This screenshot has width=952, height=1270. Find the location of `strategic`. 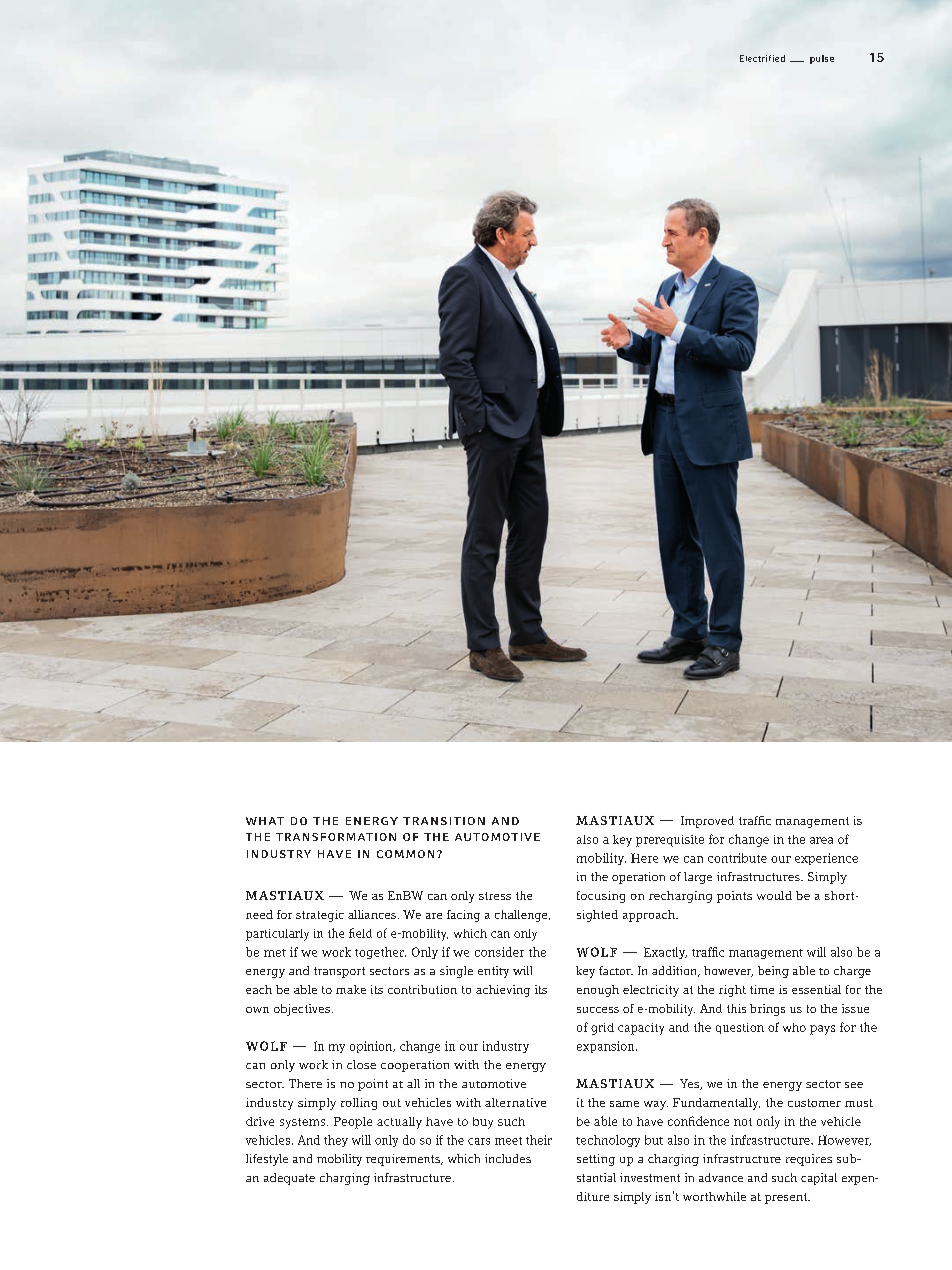

strategic is located at coordinates (320, 916).
